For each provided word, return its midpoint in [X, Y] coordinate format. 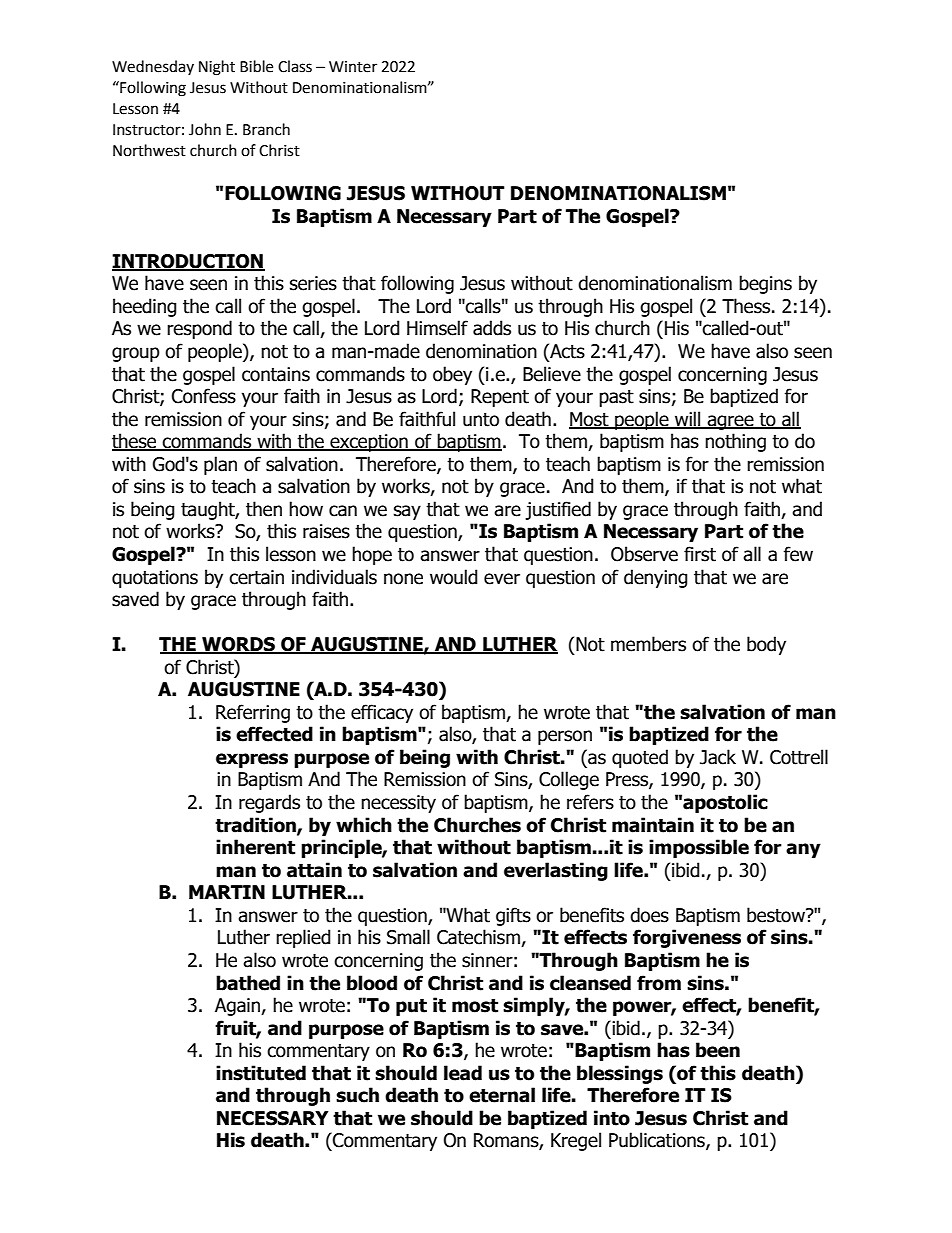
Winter [353, 67]
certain [256, 577]
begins [765, 284]
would [454, 577]
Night [217, 68]
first [700, 554]
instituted [261, 1073]
